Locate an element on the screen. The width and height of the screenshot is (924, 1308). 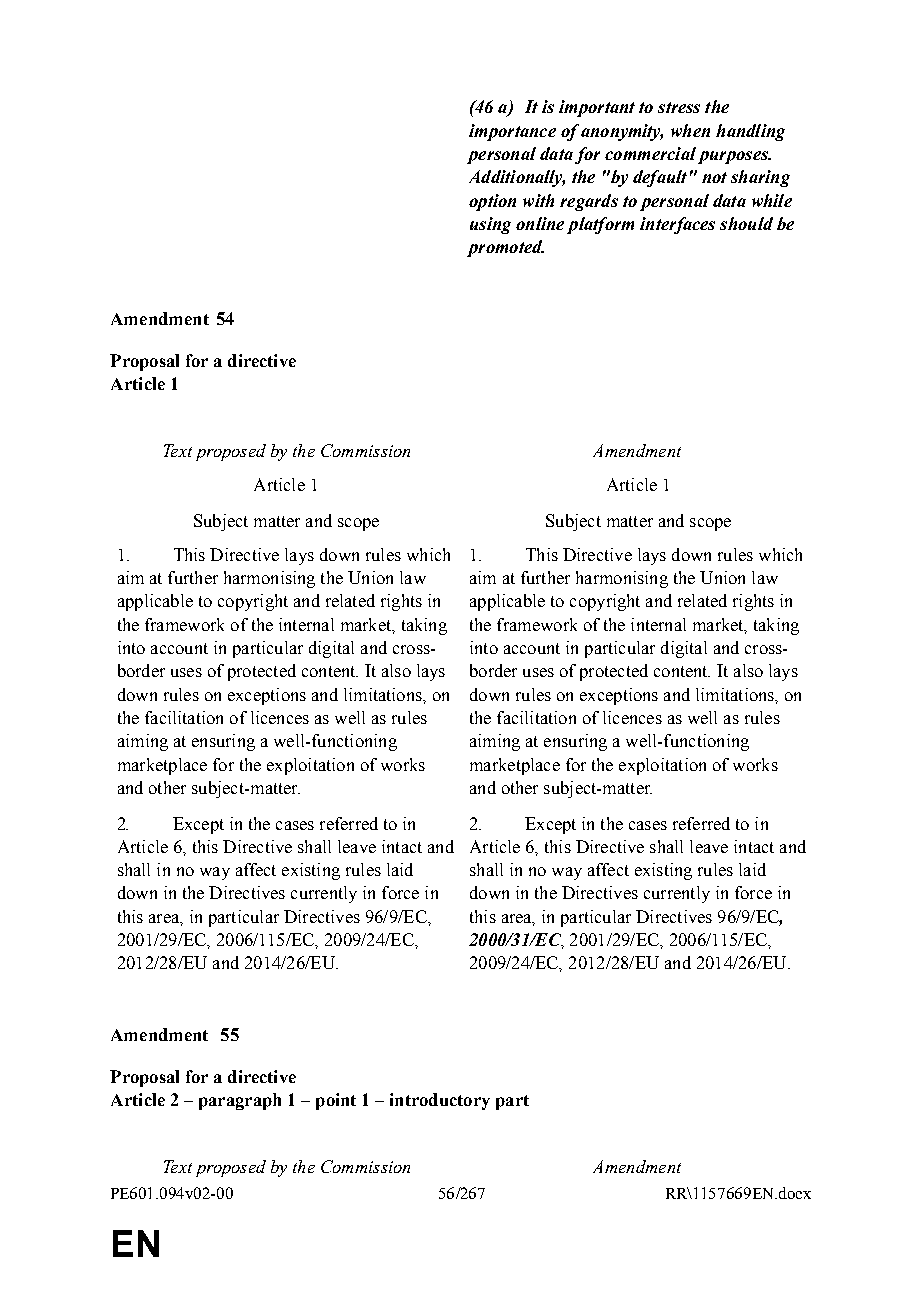
should is located at coordinates (746, 223).
